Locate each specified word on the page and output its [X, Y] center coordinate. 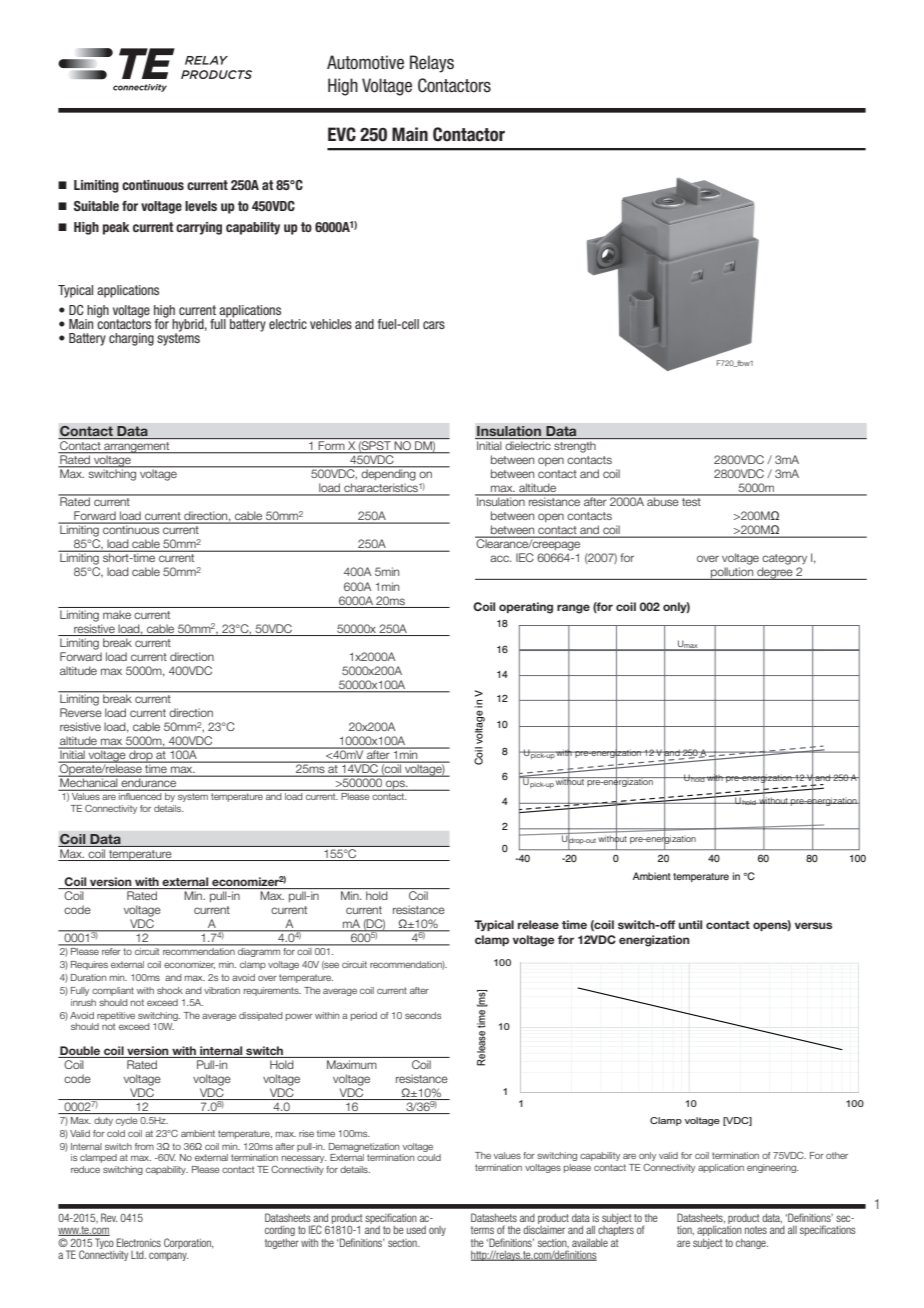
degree [775, 573]
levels [201, 206]
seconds [423, 1015]
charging [131, 339]
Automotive [365, 62]
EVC [342, 134]
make [117, 614]
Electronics [139, 1242]
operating [526, 608]
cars [434, 325]
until [690, 924]
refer [111, 951]
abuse [663, 500]
